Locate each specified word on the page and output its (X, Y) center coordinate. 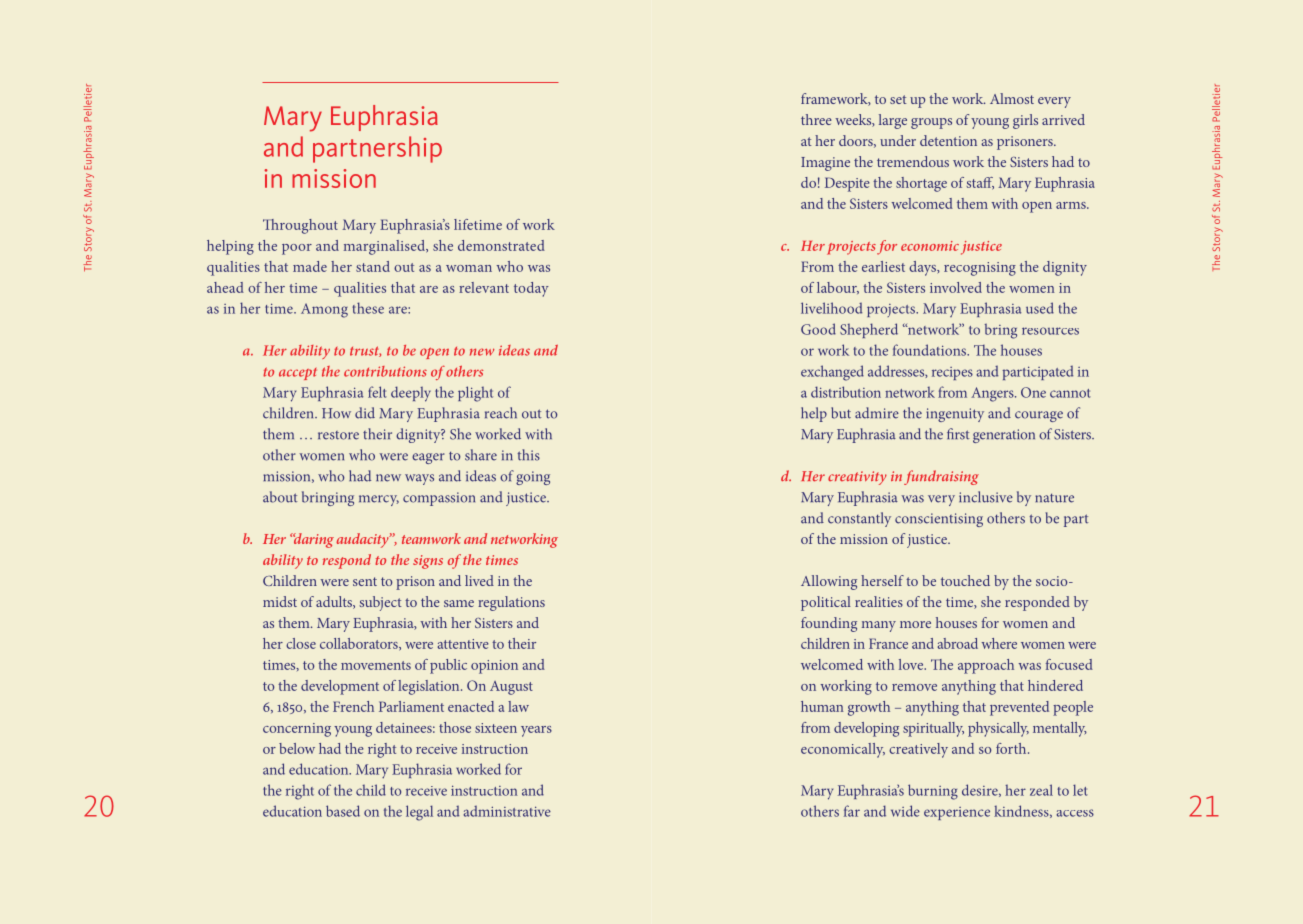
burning (933, 792)
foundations (930, 350)
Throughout (300, 226)
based (343, 811)
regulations (511, 603)
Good (818, 329)
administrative (507, 811)
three (816, 119)
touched (965, 580)
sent (365, 581)
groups (931, 123)
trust (365, 351)
